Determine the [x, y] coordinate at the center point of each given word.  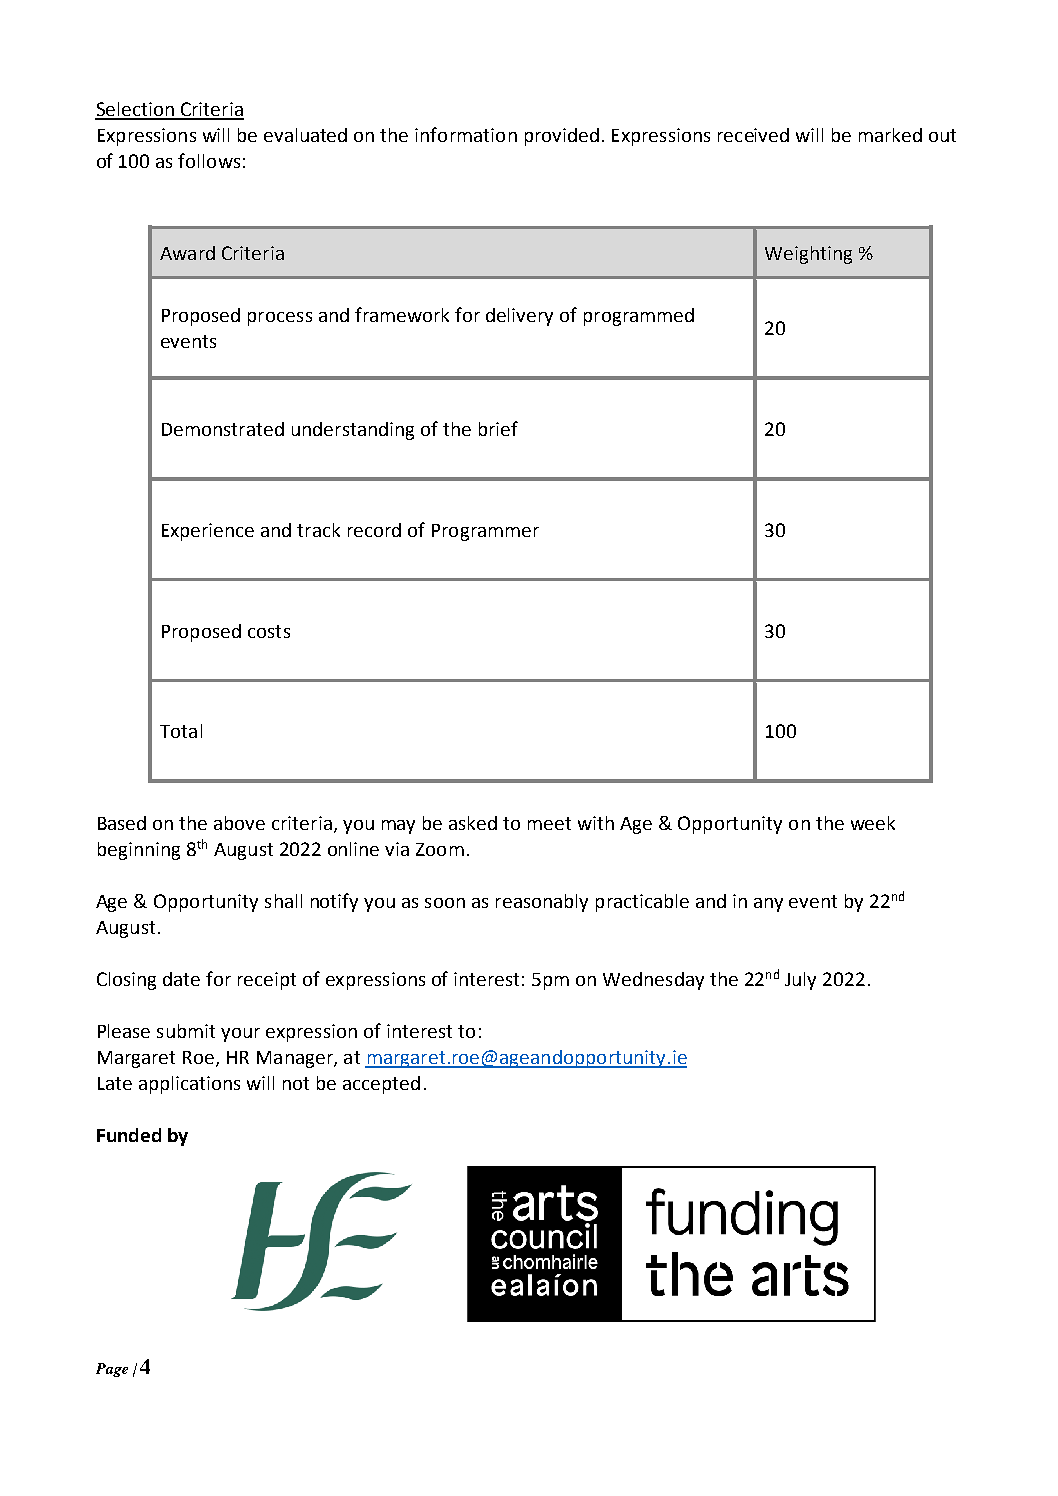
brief [498, 428]
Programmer [485, 532]
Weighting [808, 255]
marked [890, 135]
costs [269, 631]
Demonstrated [223, 429]
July [800, 981]
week [873, 823]
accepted [381, 1085]
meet [549, 823]
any [768, 905]
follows [209, 160]
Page [112, 1370]
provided [562, 137]
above [239, 823]
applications [189, 1085]
